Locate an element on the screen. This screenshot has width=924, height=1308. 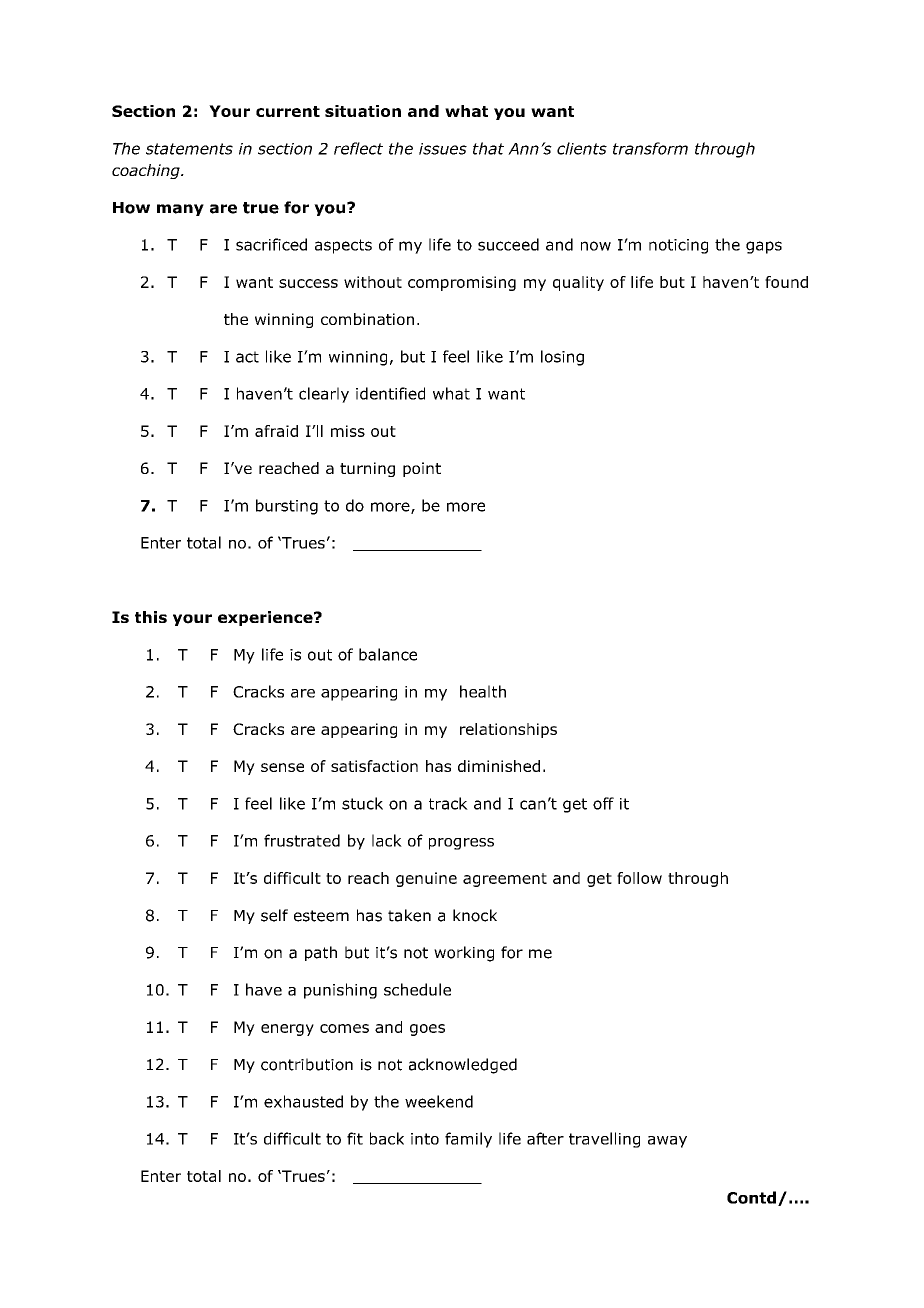
health is located at coordinates (483, 691).
